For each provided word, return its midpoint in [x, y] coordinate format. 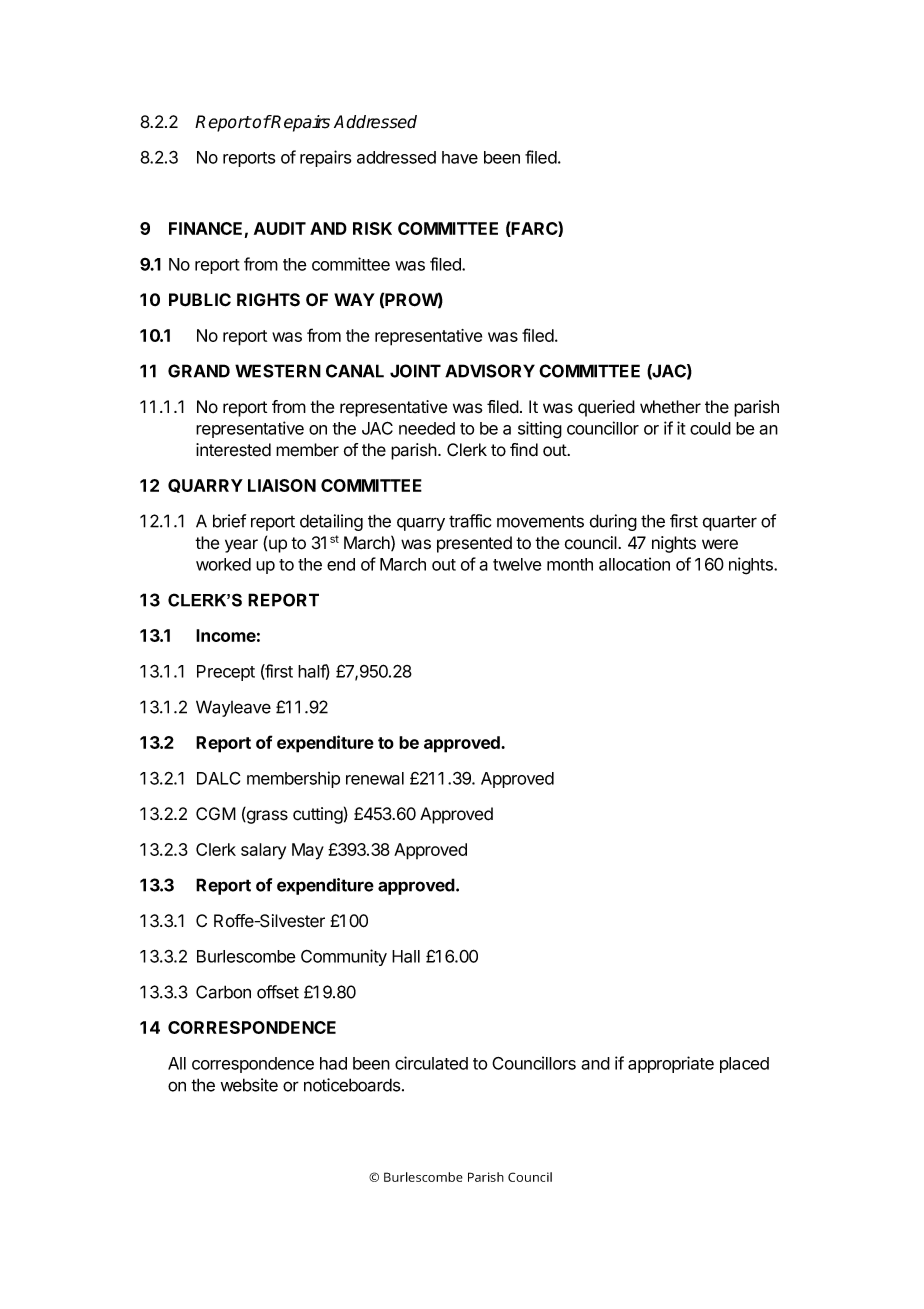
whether [670, 407]
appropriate [671, 1064]
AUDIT [280, 228]
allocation [634, 564]
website [249, 1085]
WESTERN [278, 371]
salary [263, 851]
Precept [226, 673]
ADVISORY [490, 371]
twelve [517, 564]
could [710, 428]
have [460, 157]
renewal [375, 778]
